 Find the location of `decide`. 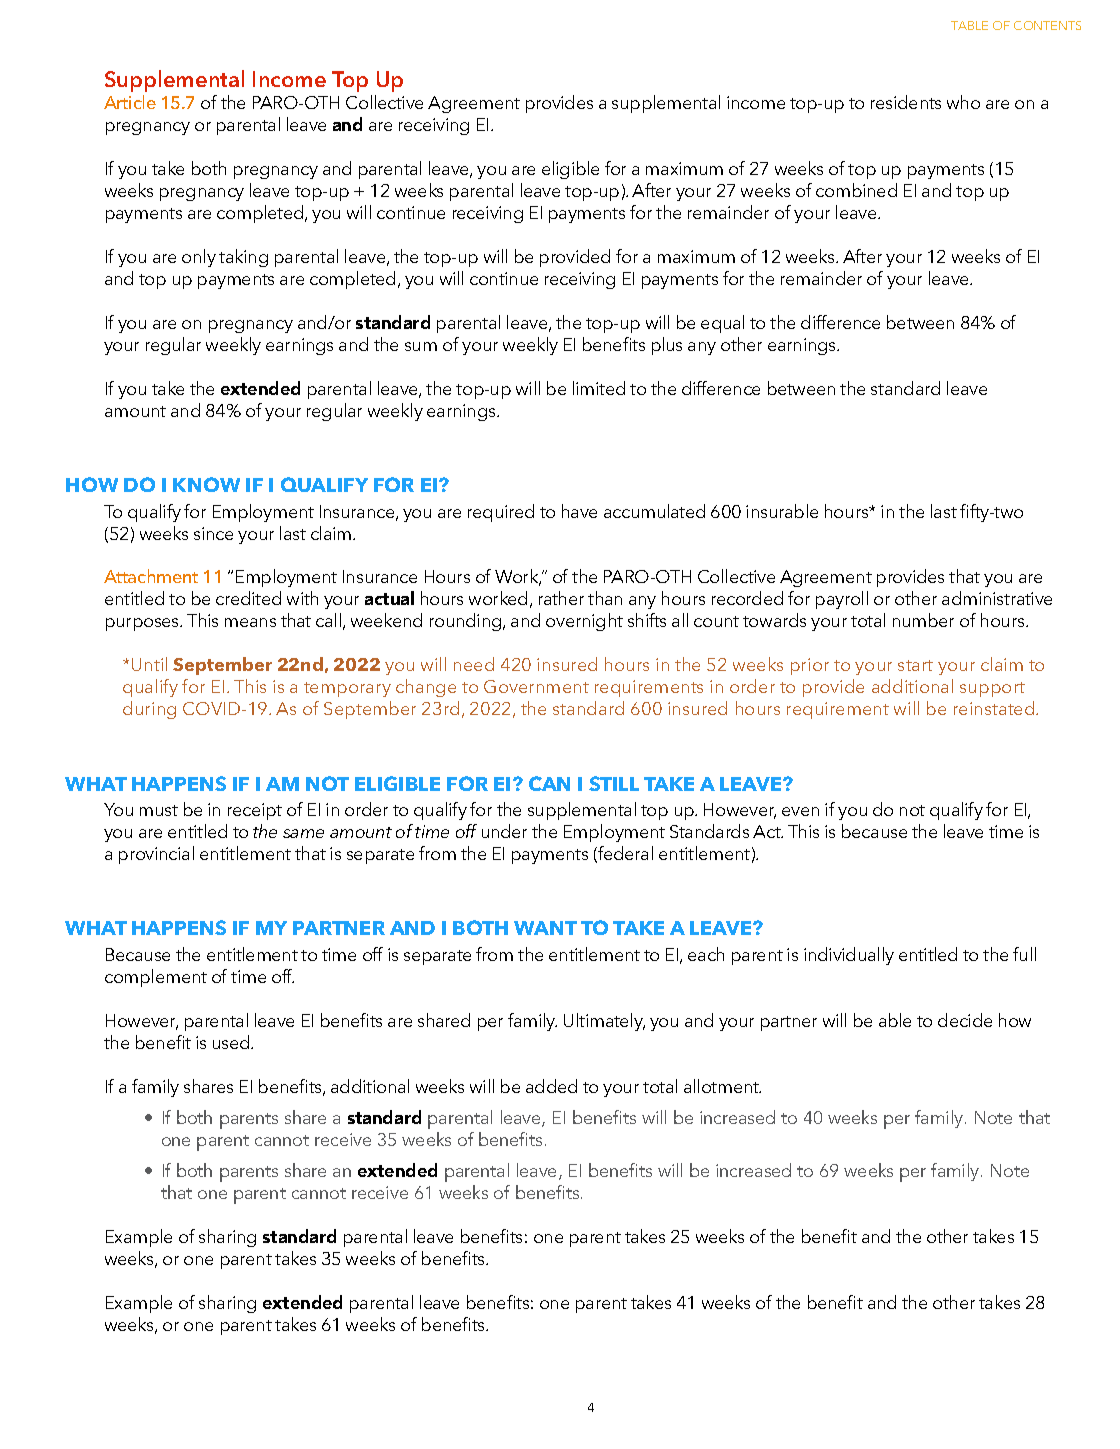

decide is located at coordinates (965, 1020).
